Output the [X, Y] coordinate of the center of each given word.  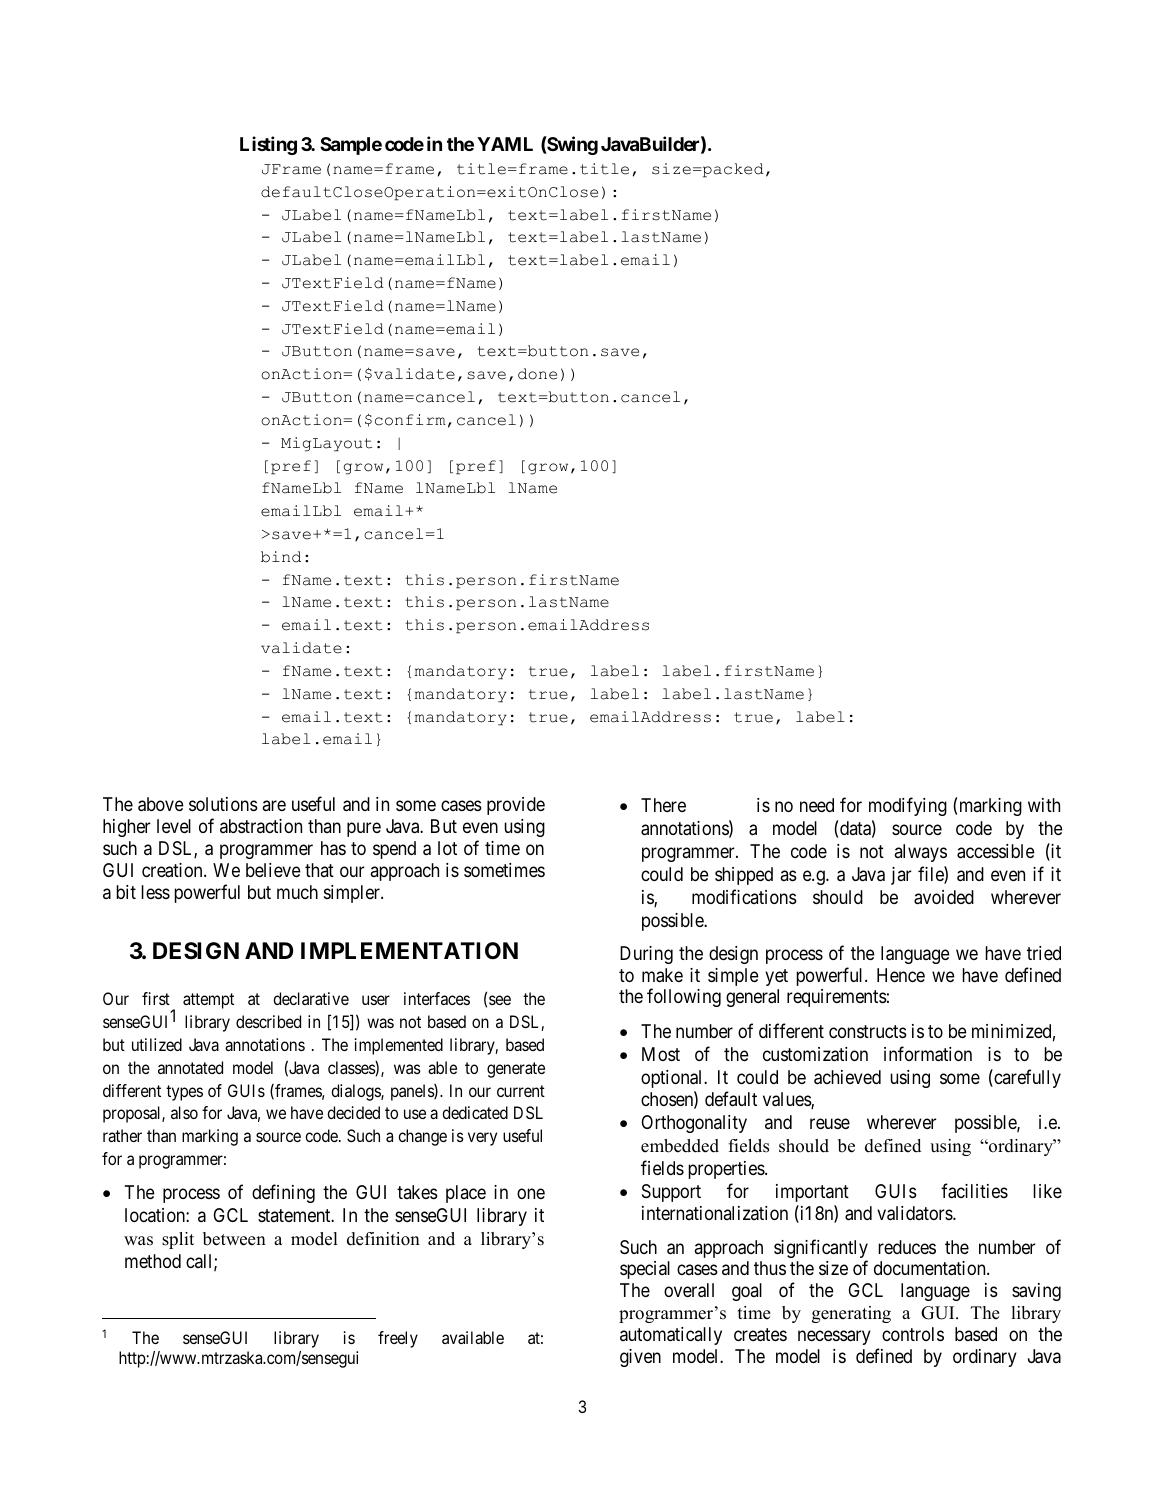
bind [281, 557]
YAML [505, 144]
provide [516, 806]
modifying [908, 807]
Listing [268, 145]
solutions [223, 804]
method [153, 1261]
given [640, 1358]
